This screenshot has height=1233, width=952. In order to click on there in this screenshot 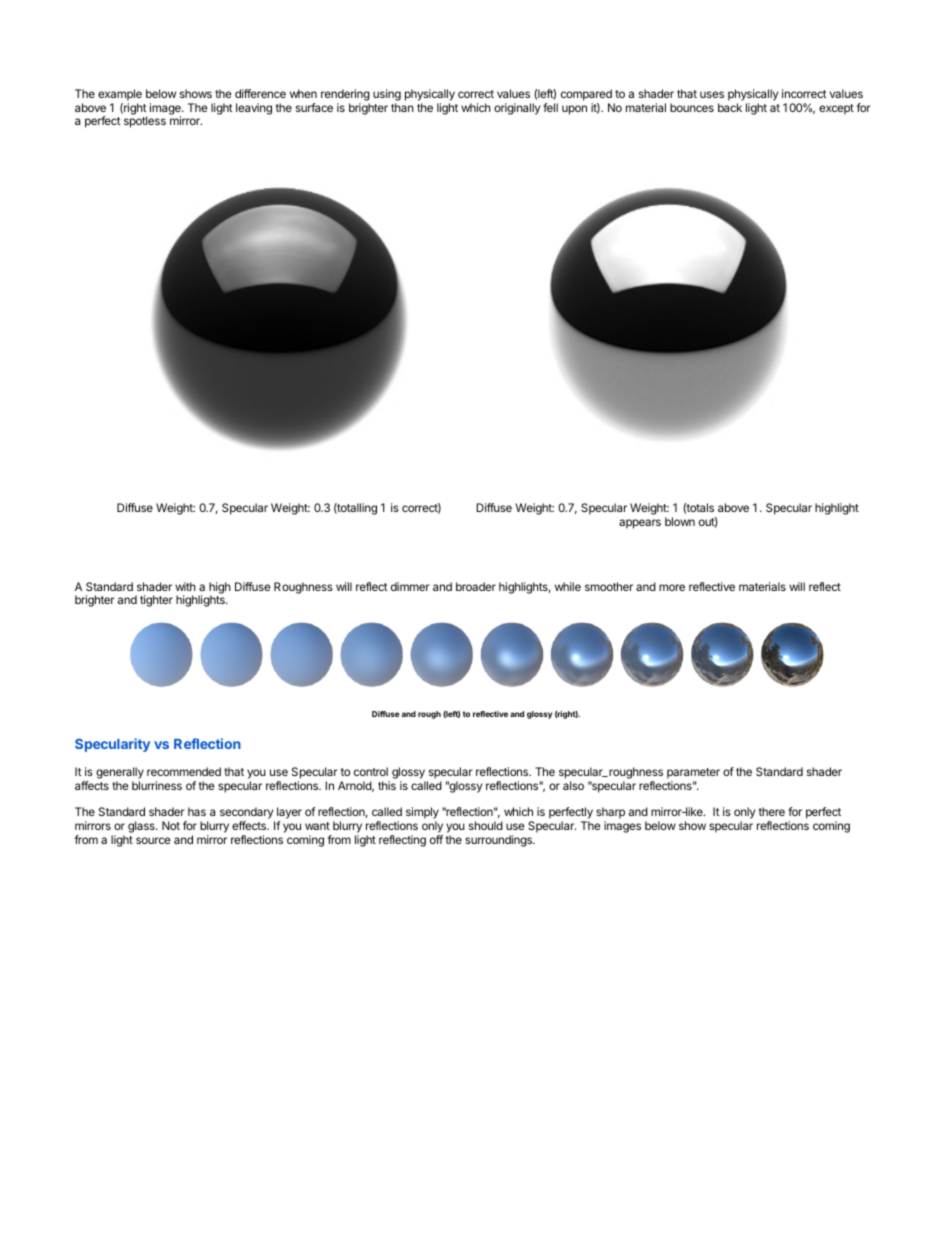, I will do `click(772, 811)`.
